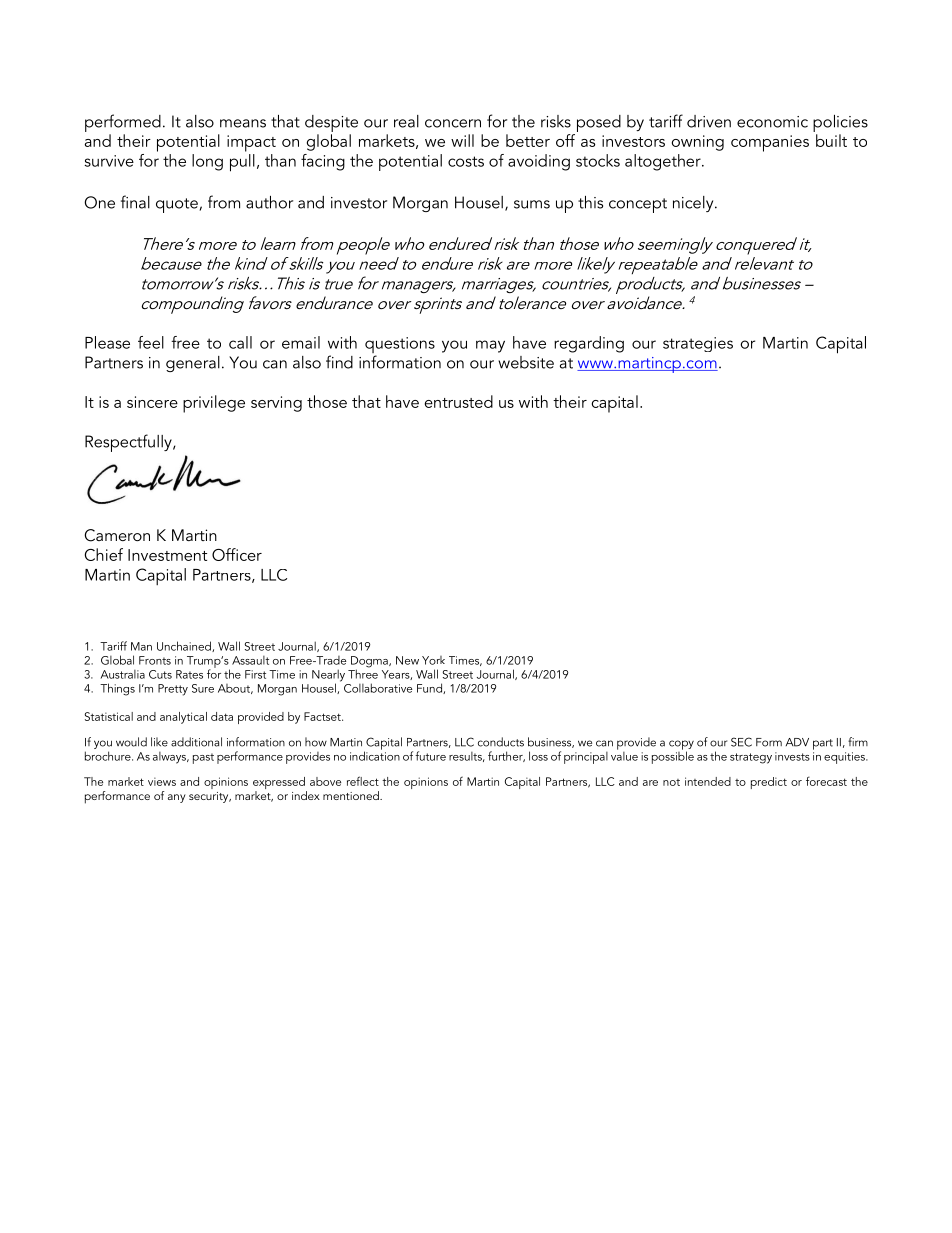 This page has height=1233, width=952. I want to click on Unchained, so click(185, 646).
